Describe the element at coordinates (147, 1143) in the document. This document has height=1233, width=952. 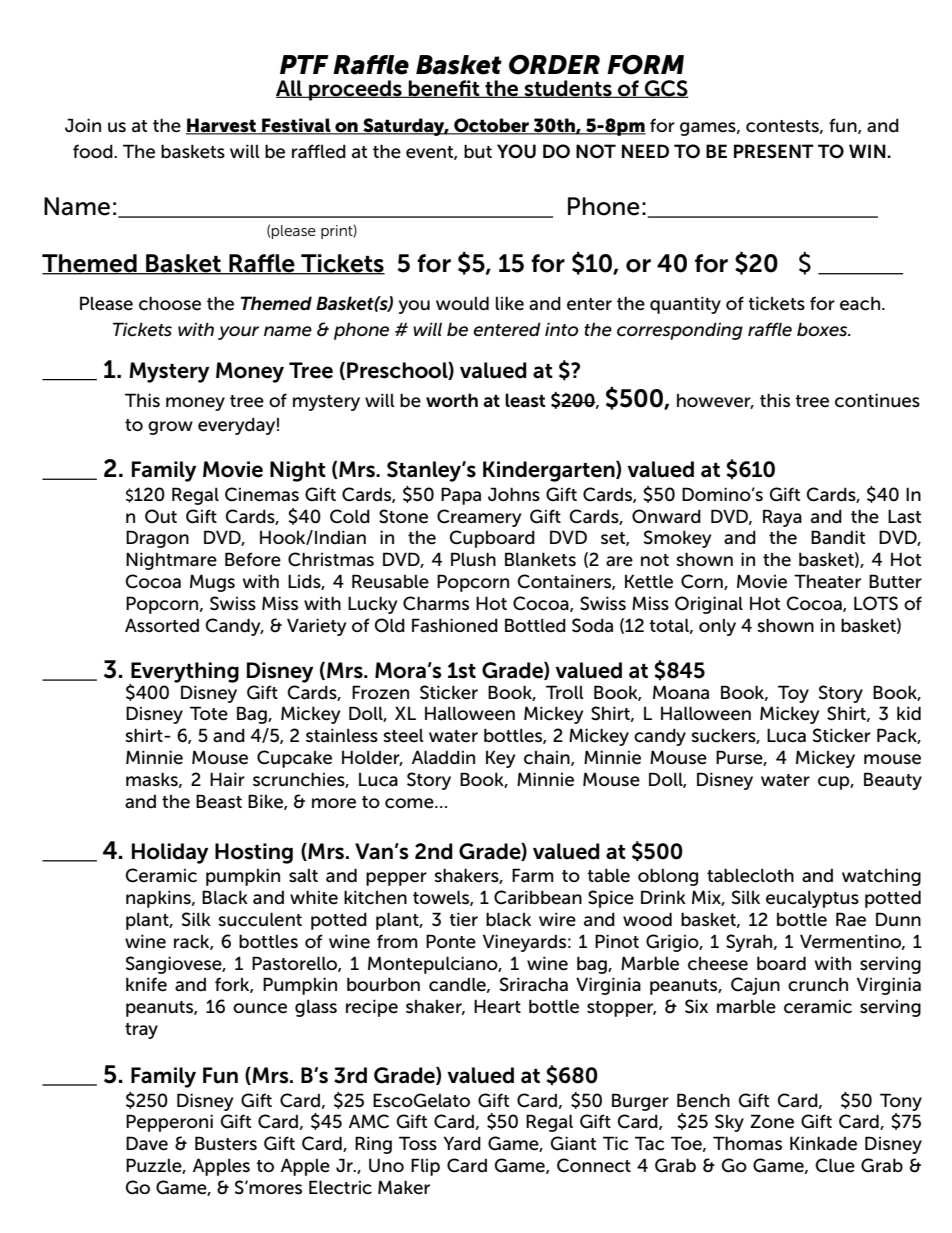
I see `Dave` at that location.
